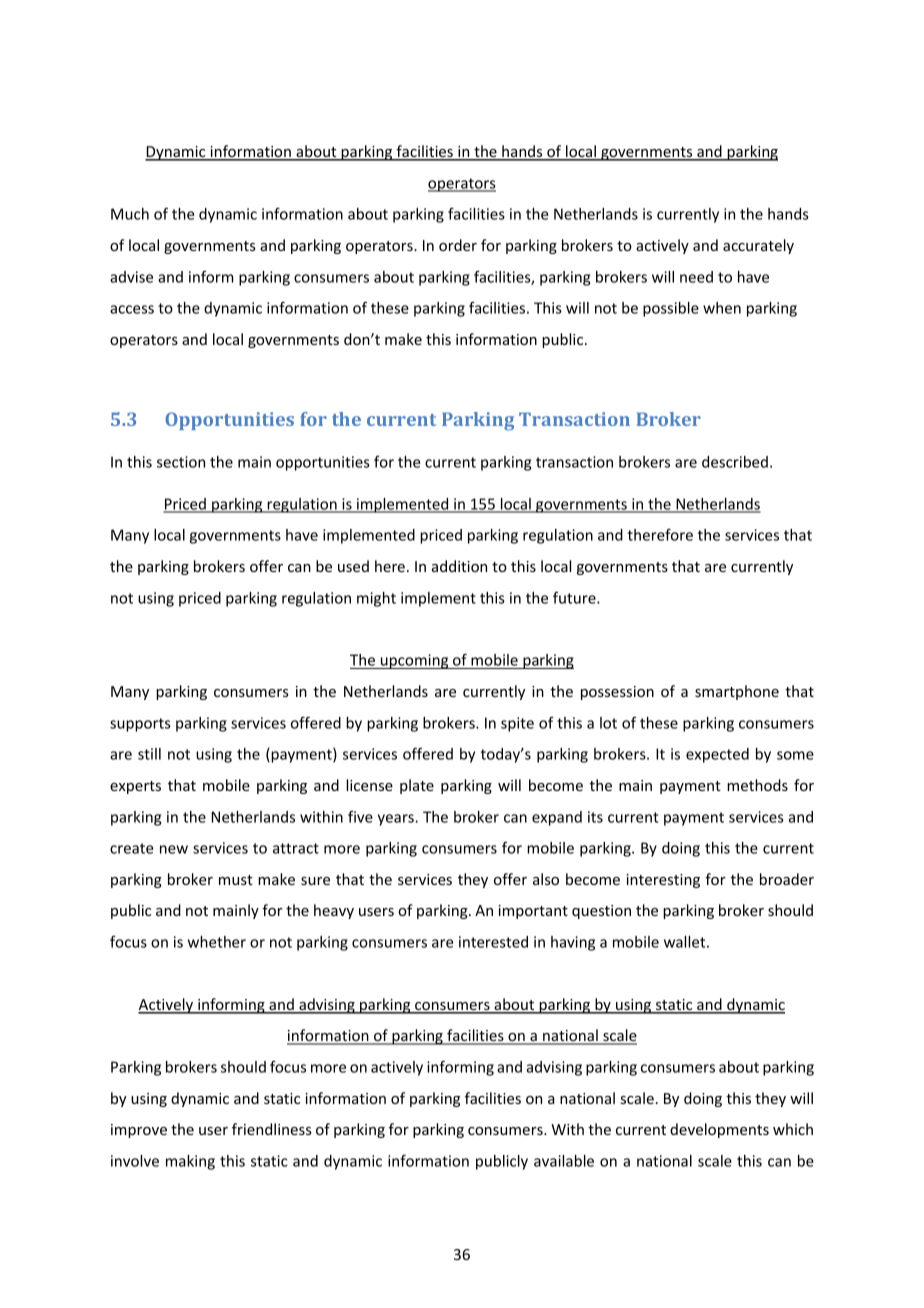 Image resolution: width=924 pixels, height=1308 pixels. Describe the element at coordinates (181, 462) in the screenshot. I see `section` at that location.
